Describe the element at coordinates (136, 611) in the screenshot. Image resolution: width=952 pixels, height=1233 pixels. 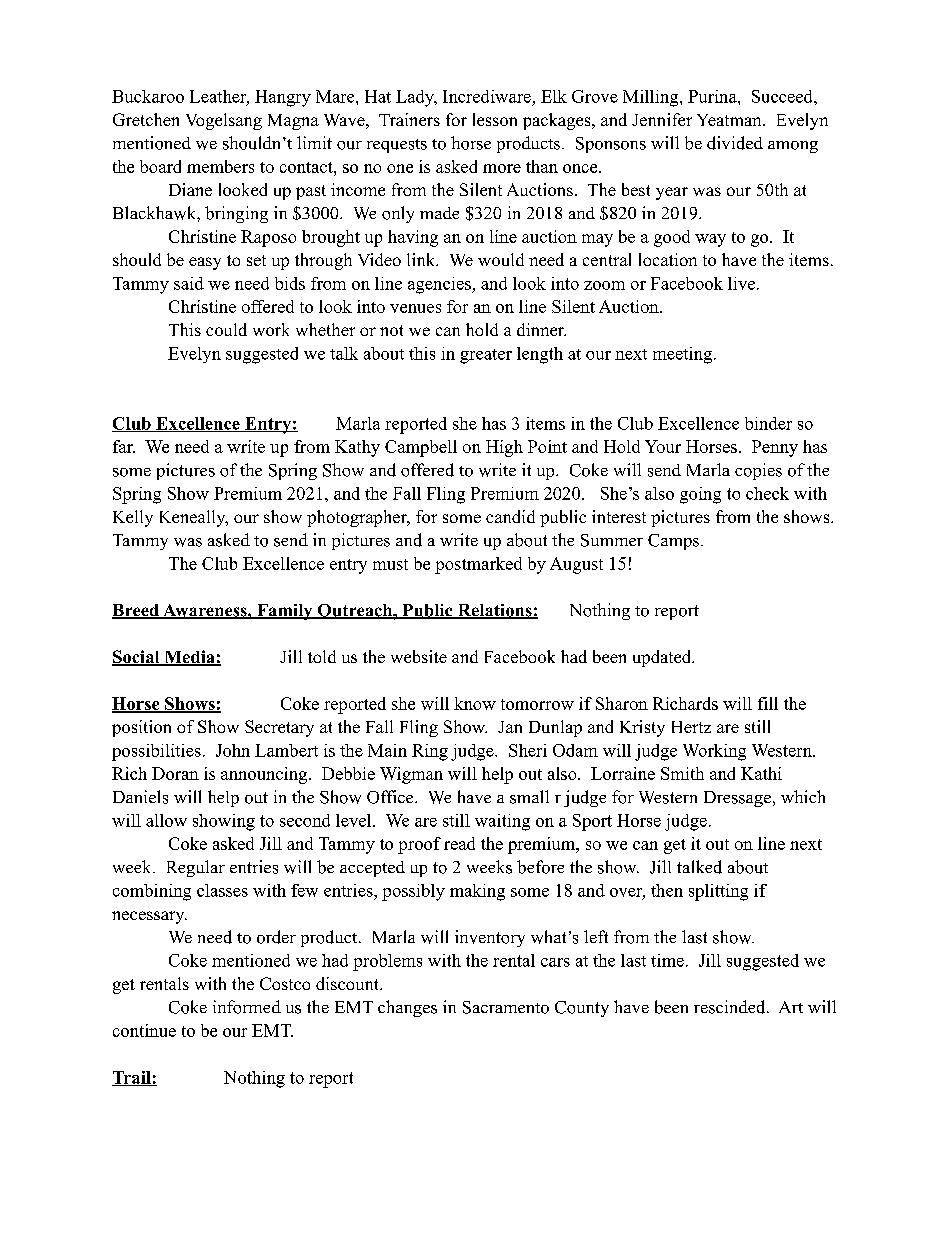
I see `Breed` at that location.
